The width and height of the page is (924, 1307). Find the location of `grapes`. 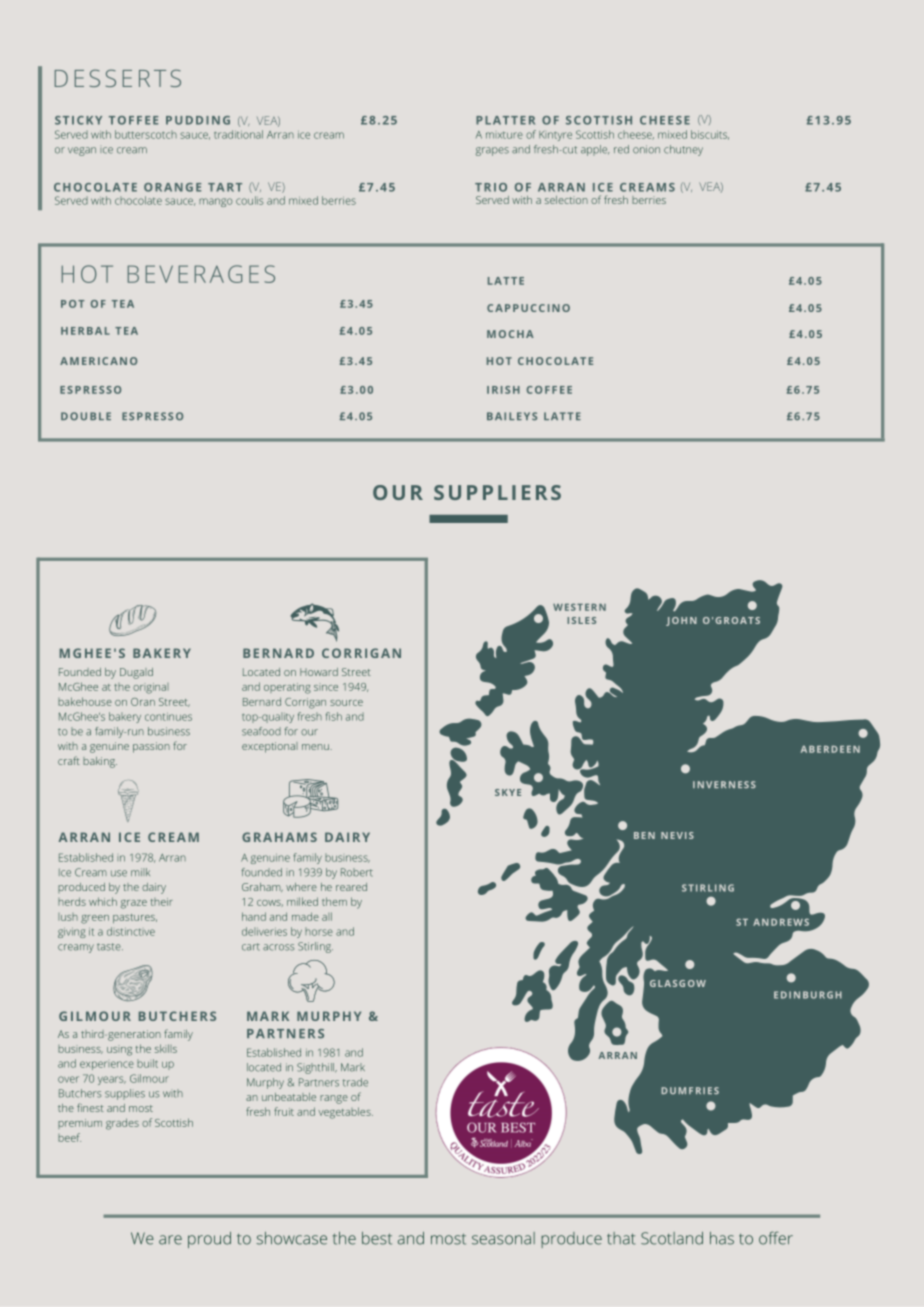

grapes is located at coordinates (492, 151).
